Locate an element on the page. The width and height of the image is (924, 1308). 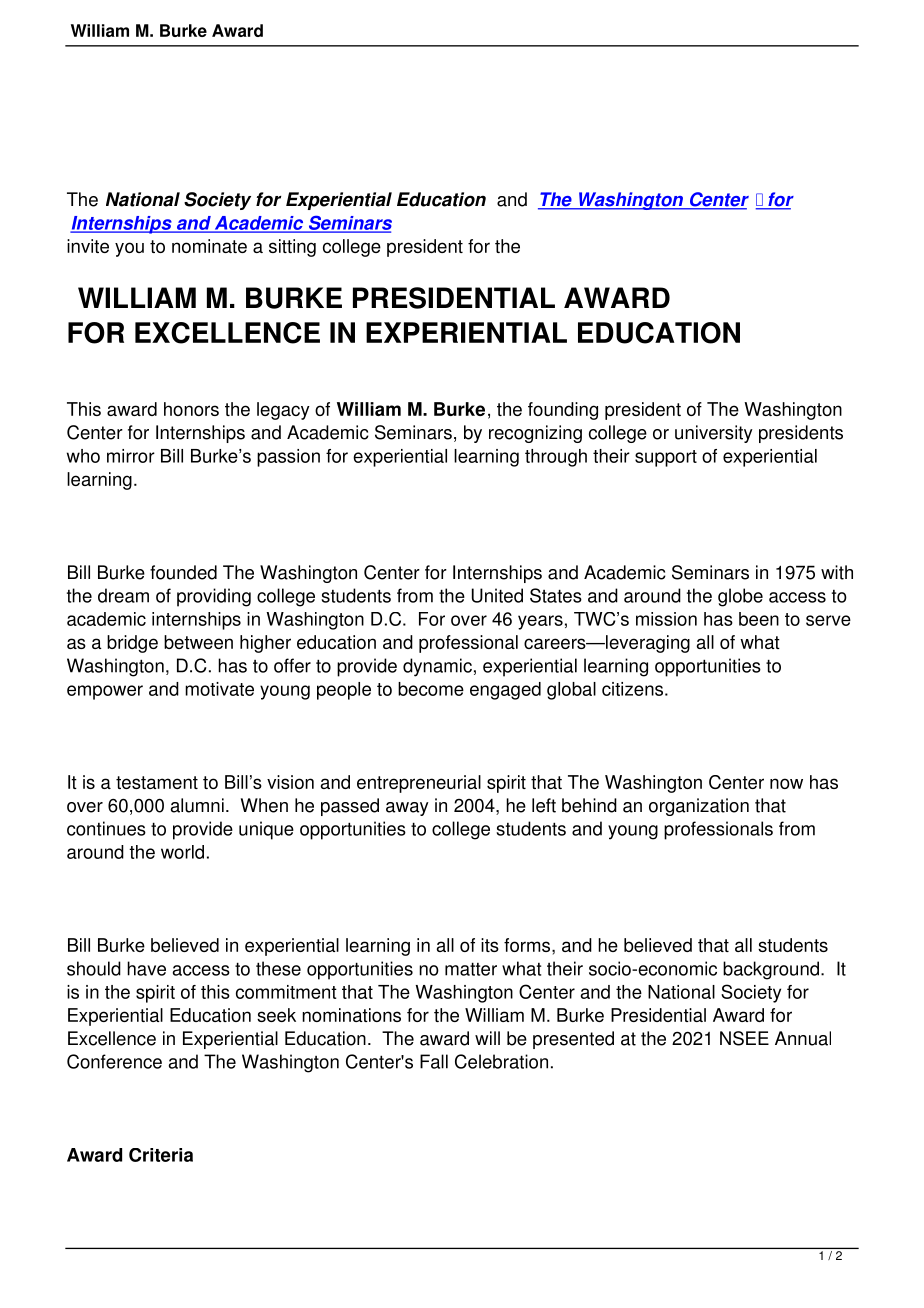
world is located at coordinates (182, 852).
